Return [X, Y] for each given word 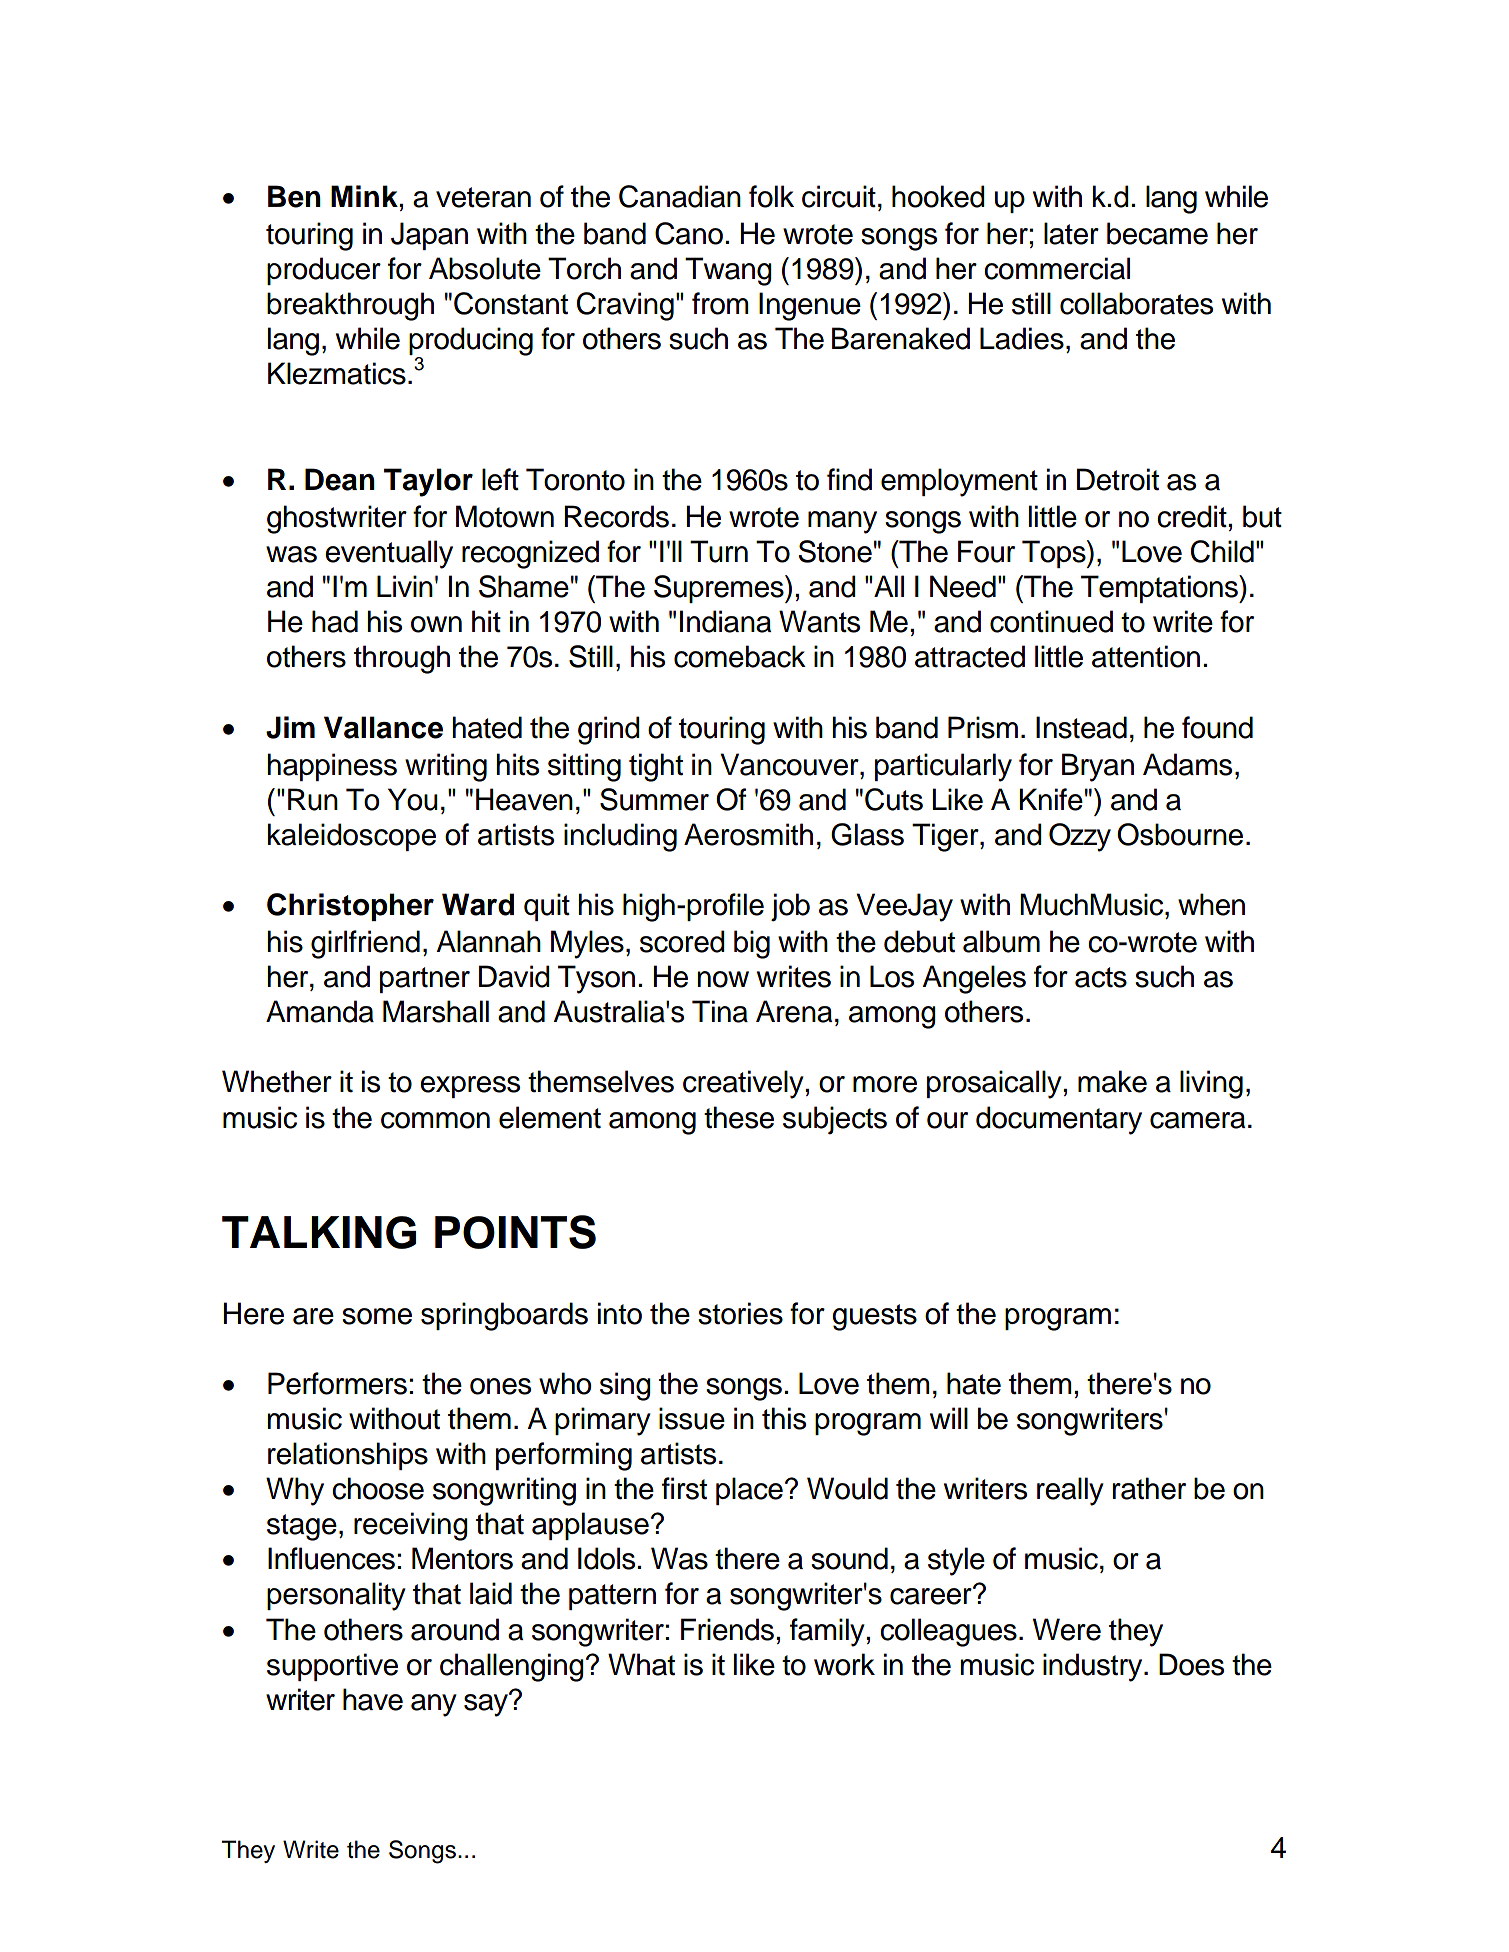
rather [1149, 1488]
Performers [337, 1383]
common [435, 1120]
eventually [389, 554]
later [1071, 233]
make [1112, 1081]
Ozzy [1080, 837]
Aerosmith [748, 834]
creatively [743, 1084]
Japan [429, 236]
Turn [719, 551]
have [373, 1699]
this [784, 1418]
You [413, 799]
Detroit [1118, 479]
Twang [728, 271]
